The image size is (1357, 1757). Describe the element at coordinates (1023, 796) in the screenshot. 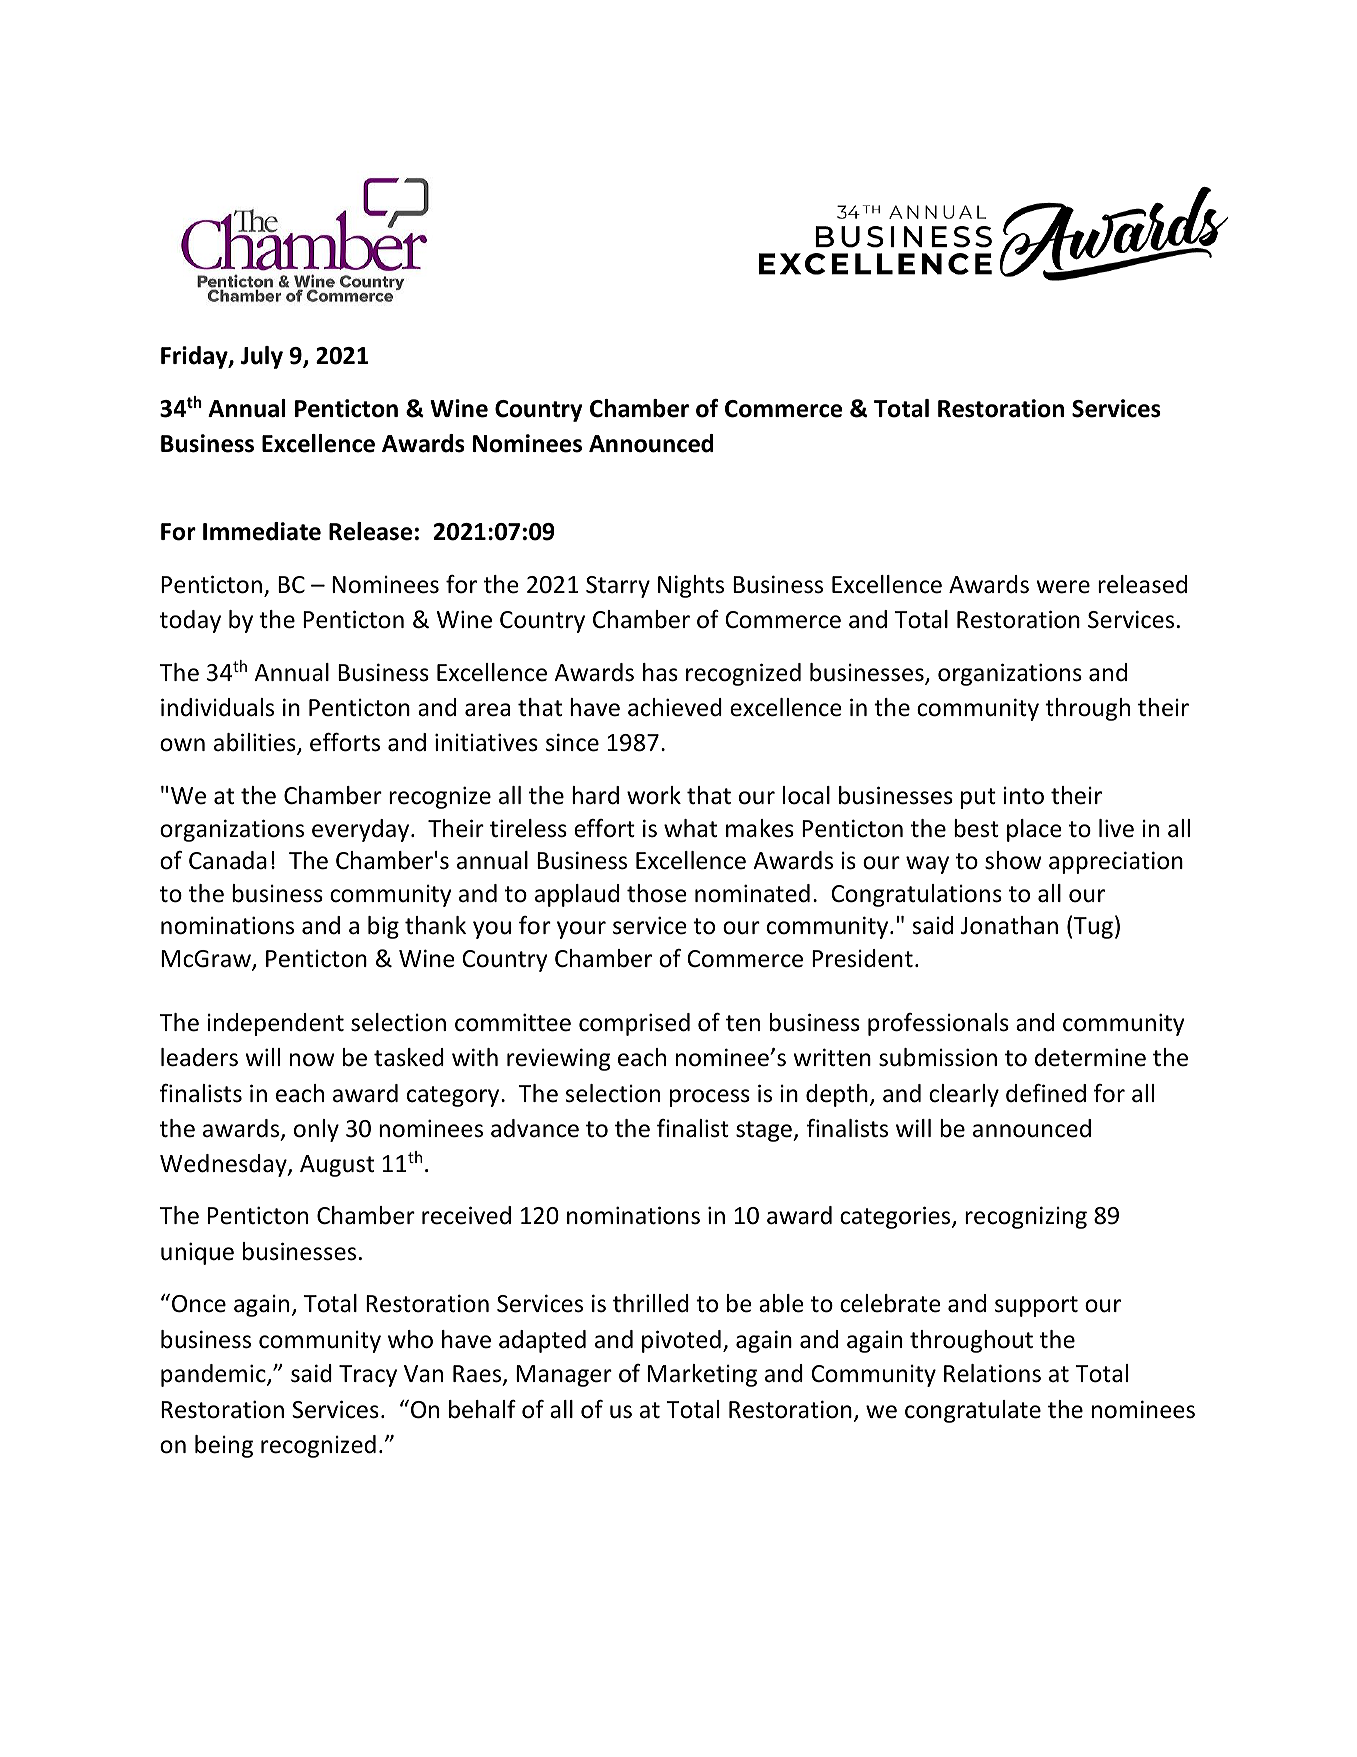

I see `into` at that location.
